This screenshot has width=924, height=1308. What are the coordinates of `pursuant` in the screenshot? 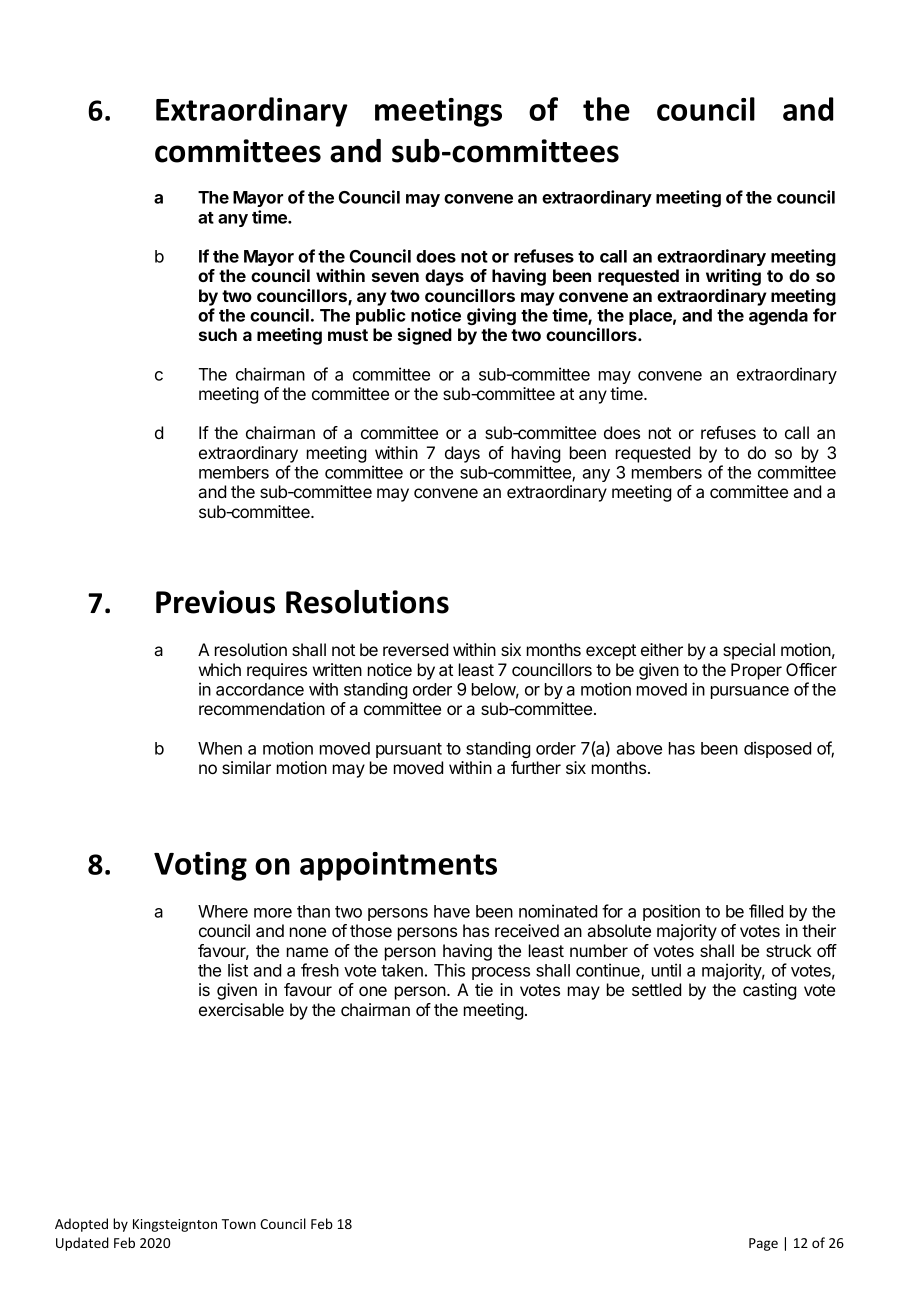 It's located at (409, 750).
